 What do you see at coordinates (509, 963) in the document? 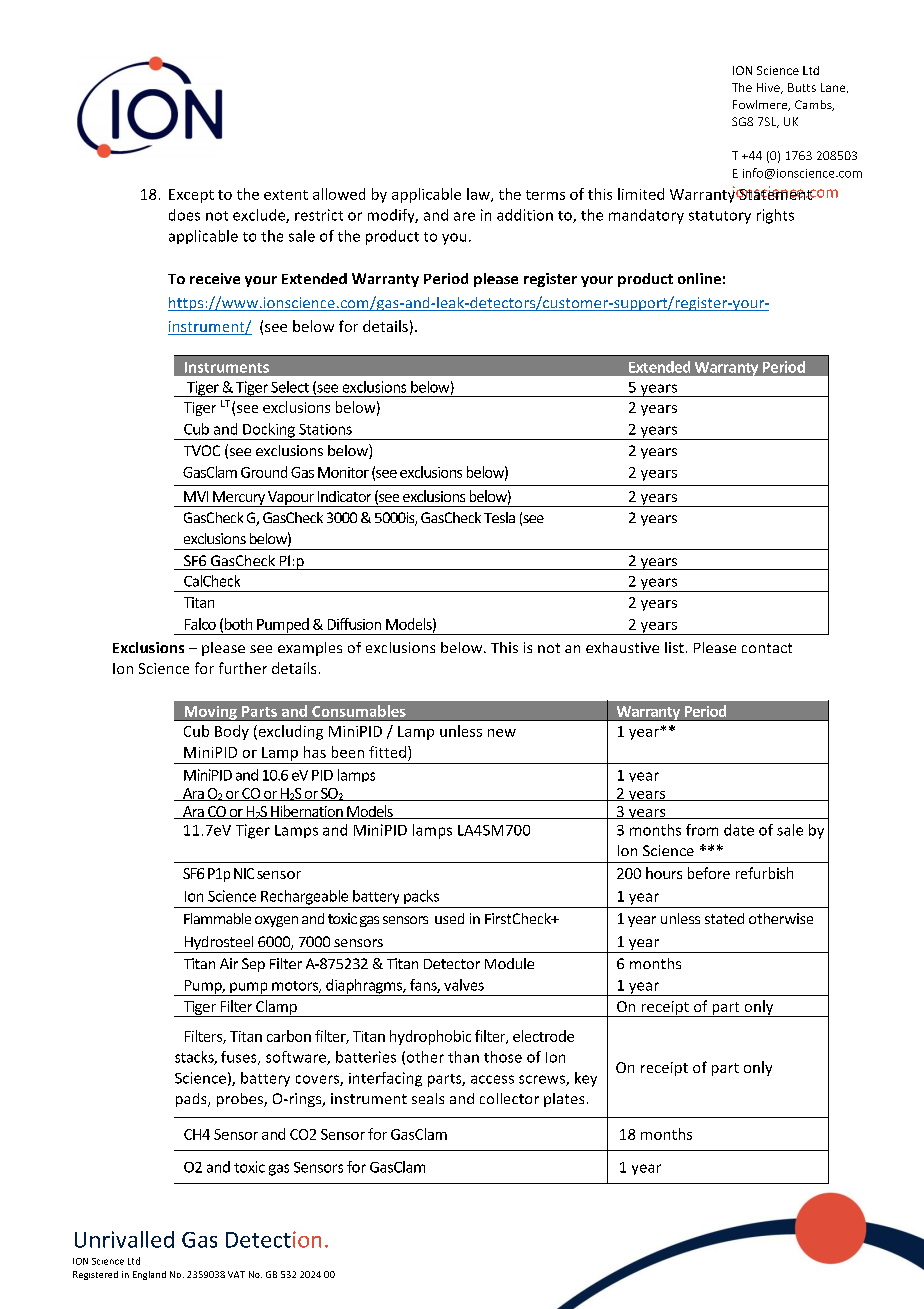
I see `Module` at bounding box center [509, 963].
